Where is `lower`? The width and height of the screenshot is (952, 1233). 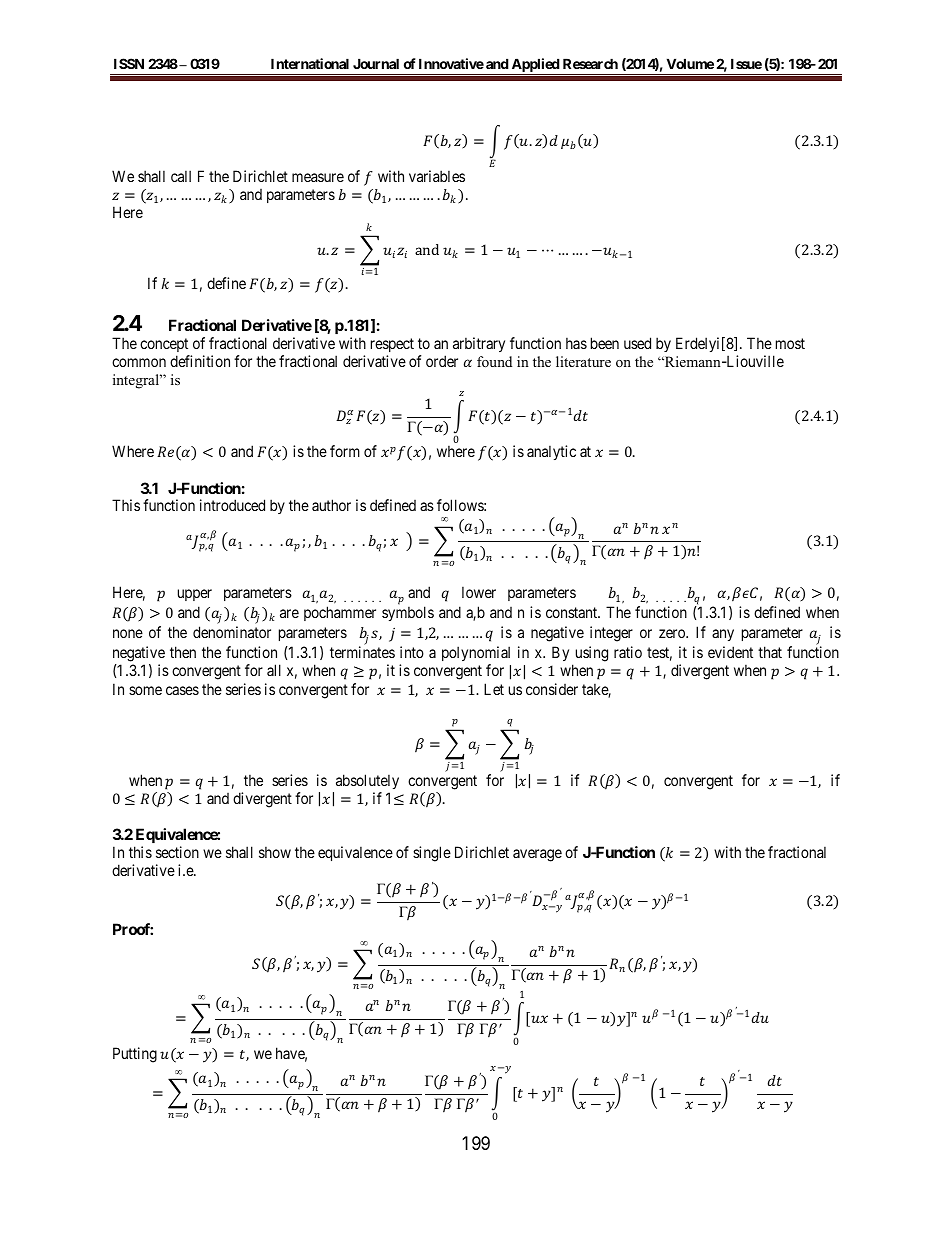
lower is located at coordinates (479, 592).
